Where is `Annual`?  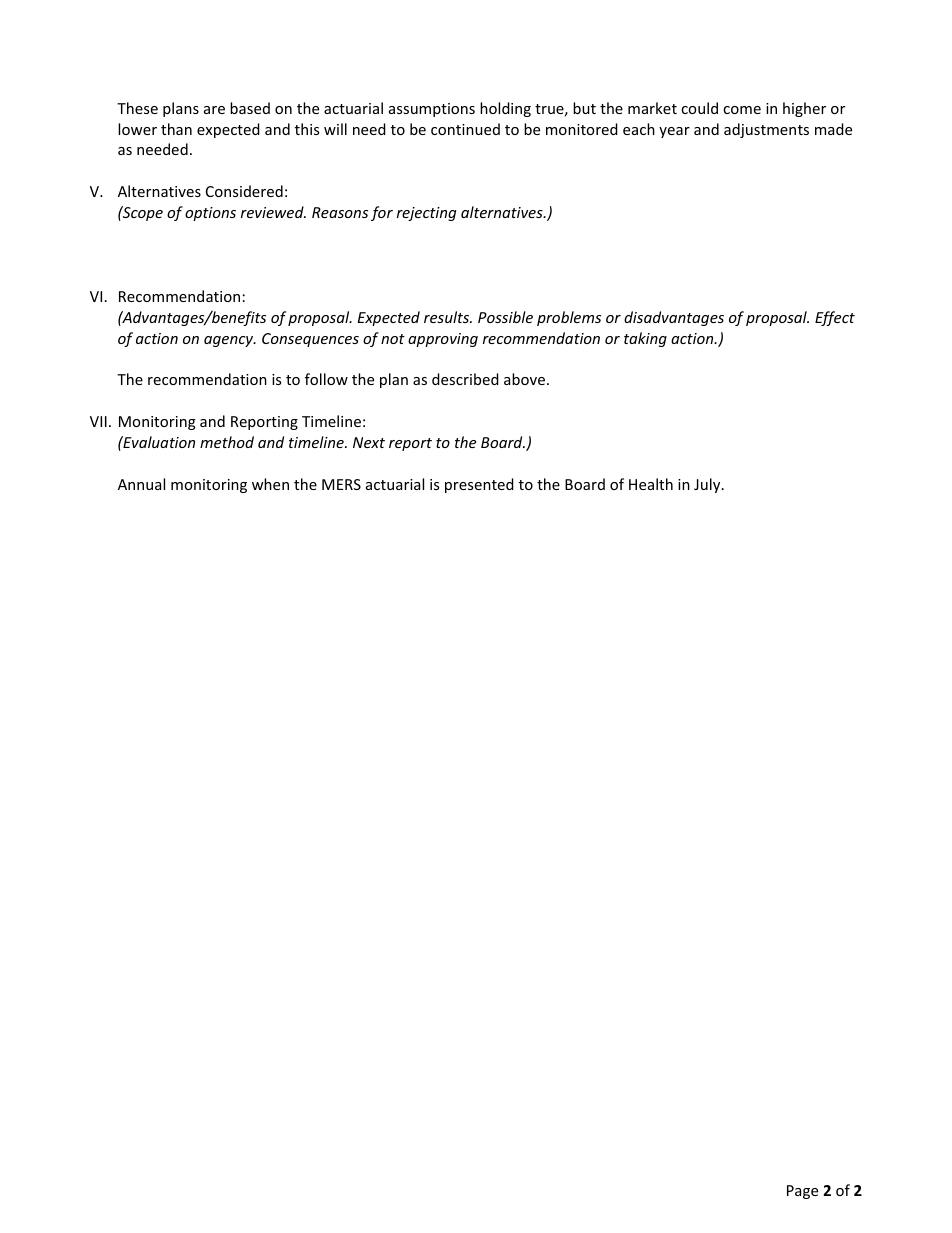
Annual is located at coordinates (141, 484).
